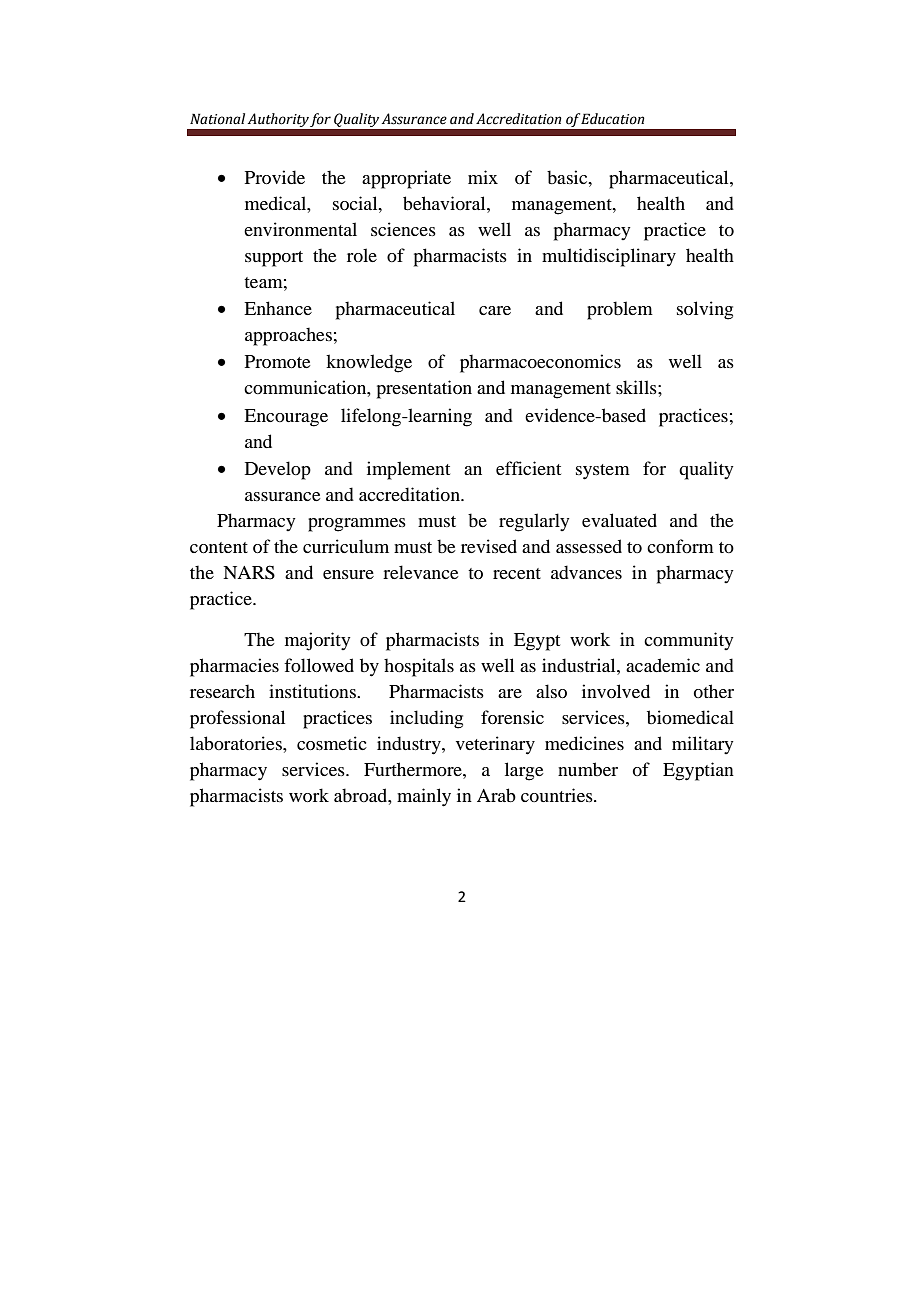  What do you see at coordinates (613, 119) in the screenshot?
I see `Education` at bounding box center [613, 119].
